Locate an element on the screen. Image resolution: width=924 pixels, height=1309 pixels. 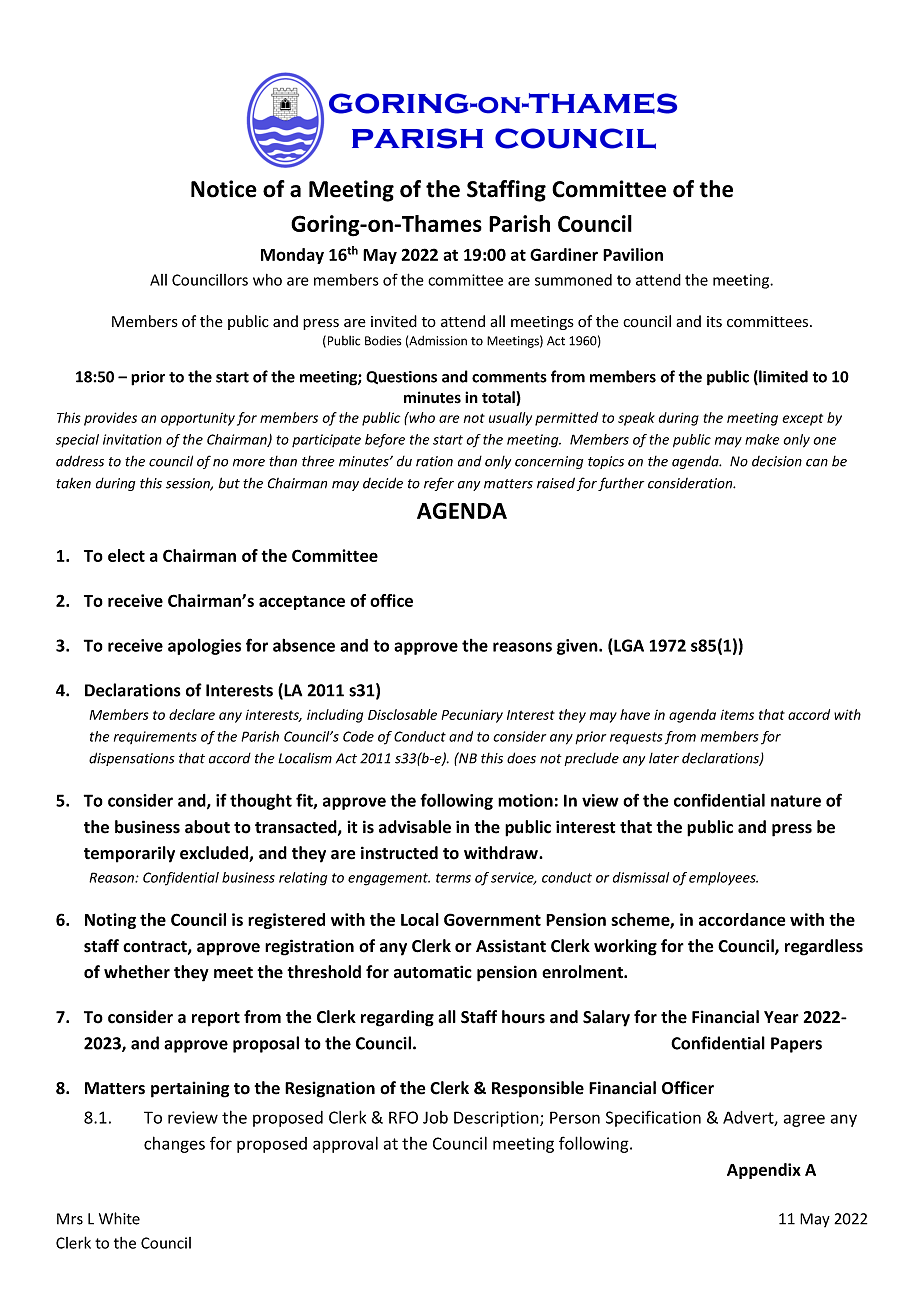
Appendix is located at coordinates (764, 1171).
